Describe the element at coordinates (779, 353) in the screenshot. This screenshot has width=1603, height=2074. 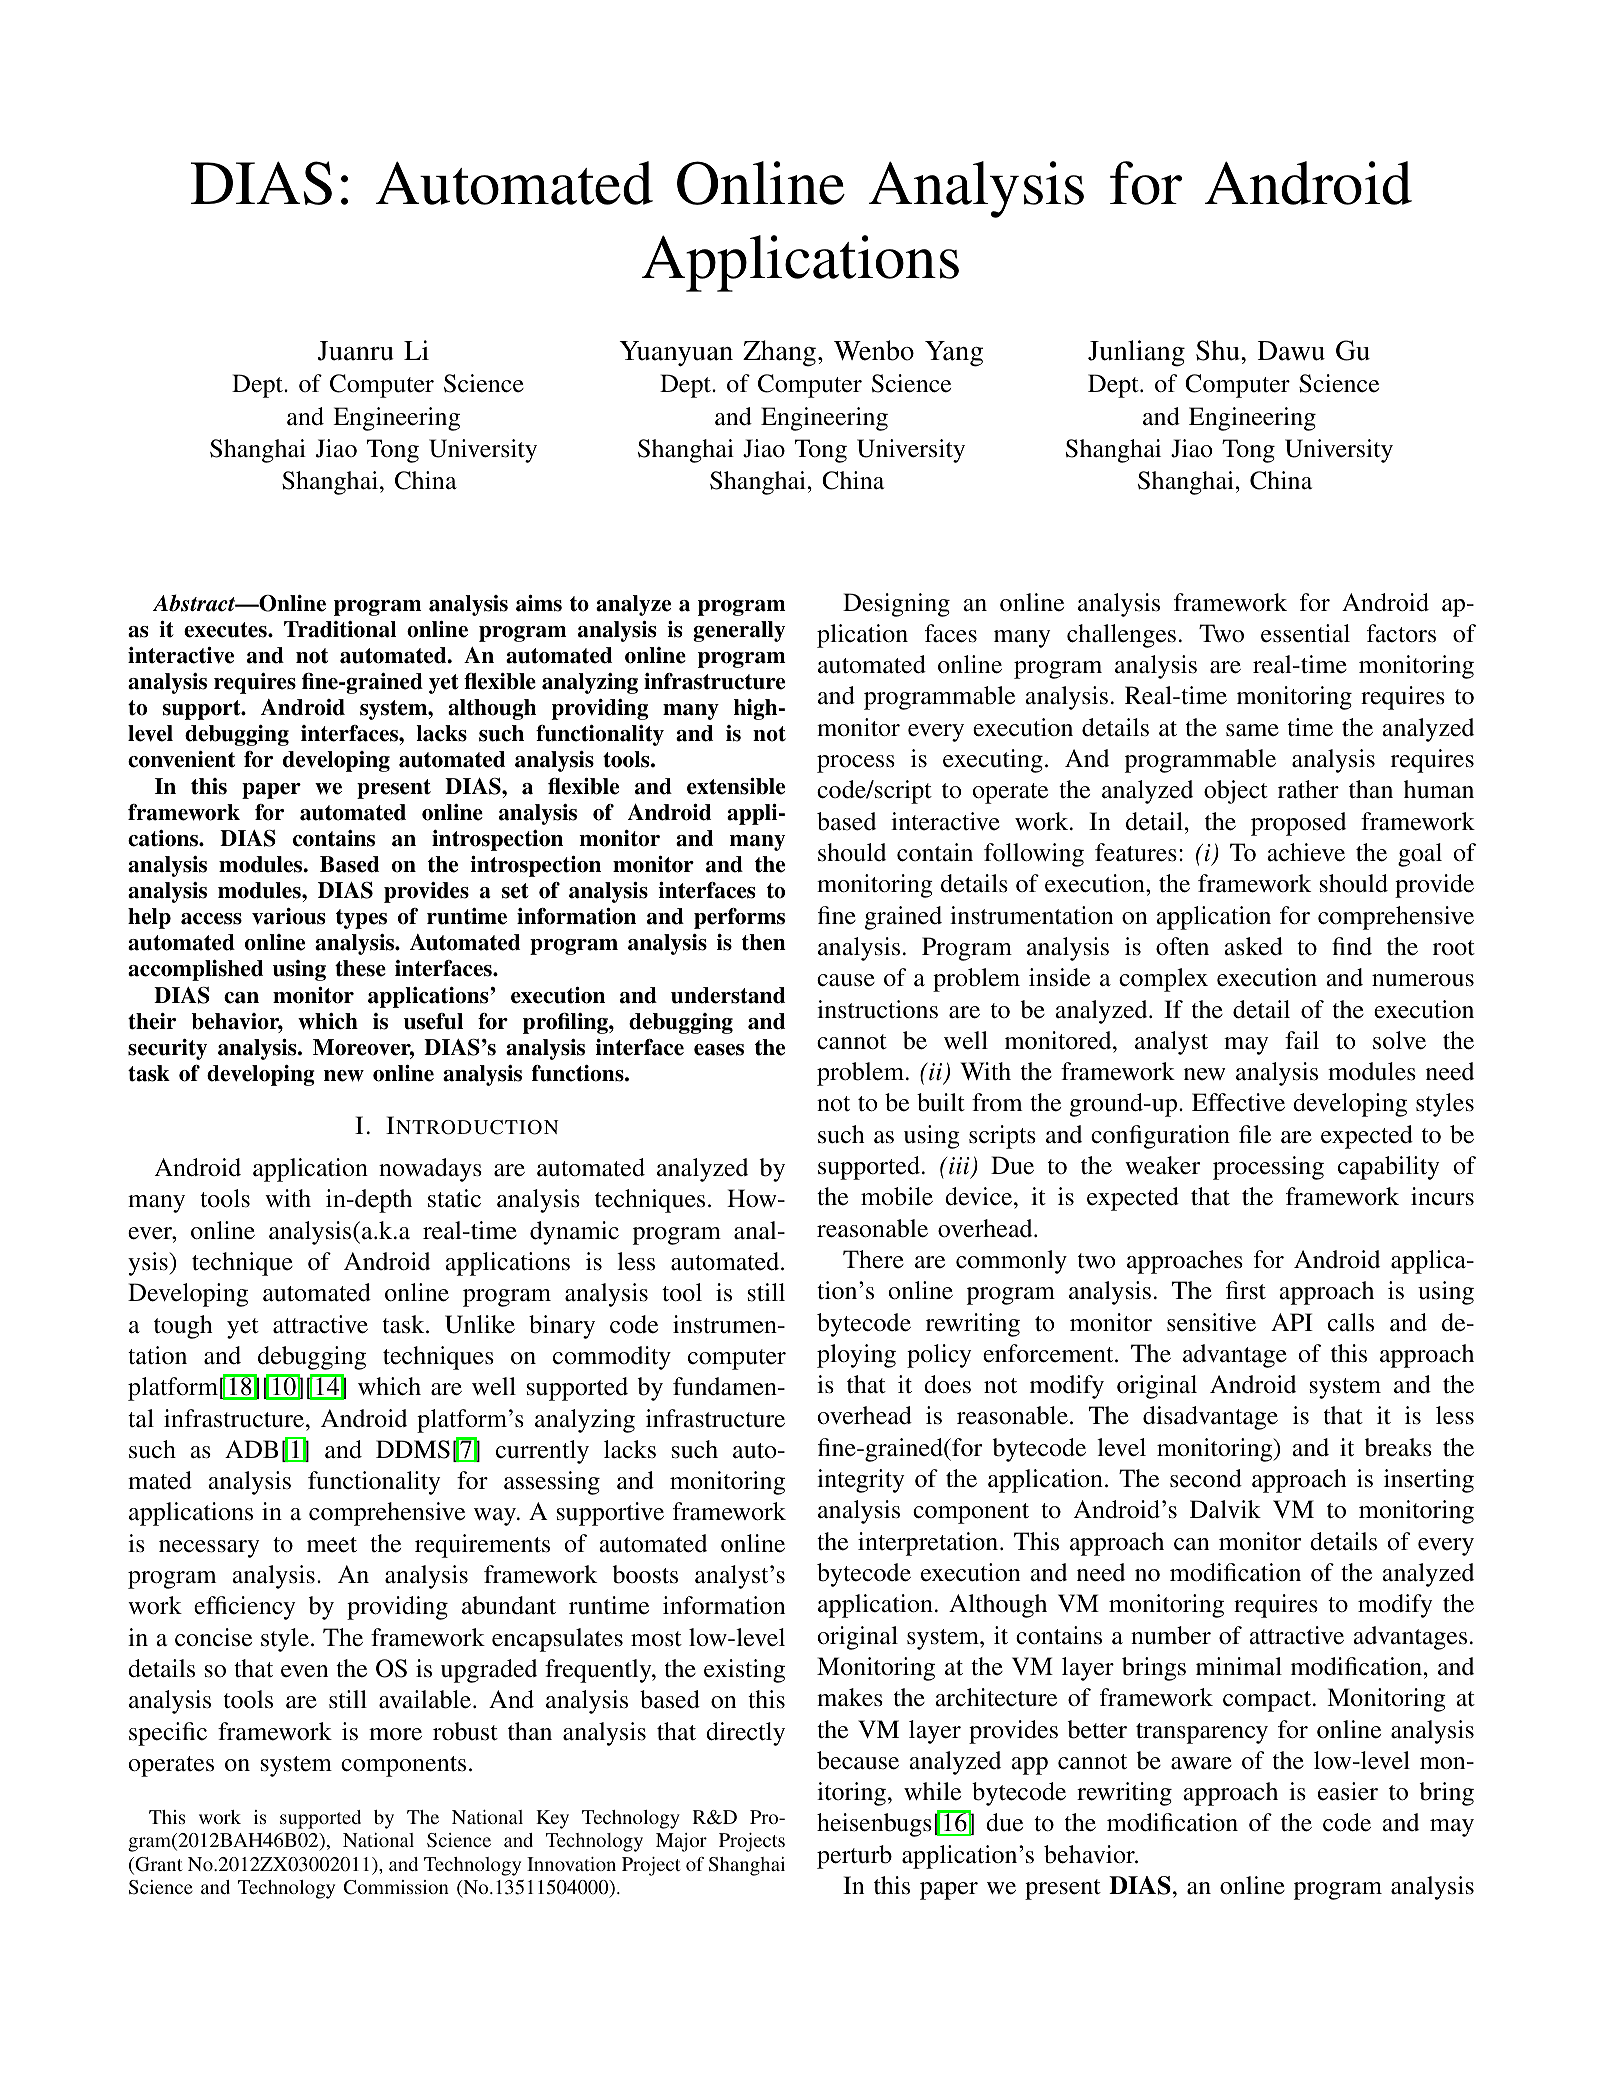
I see `Zhang` at that location.
